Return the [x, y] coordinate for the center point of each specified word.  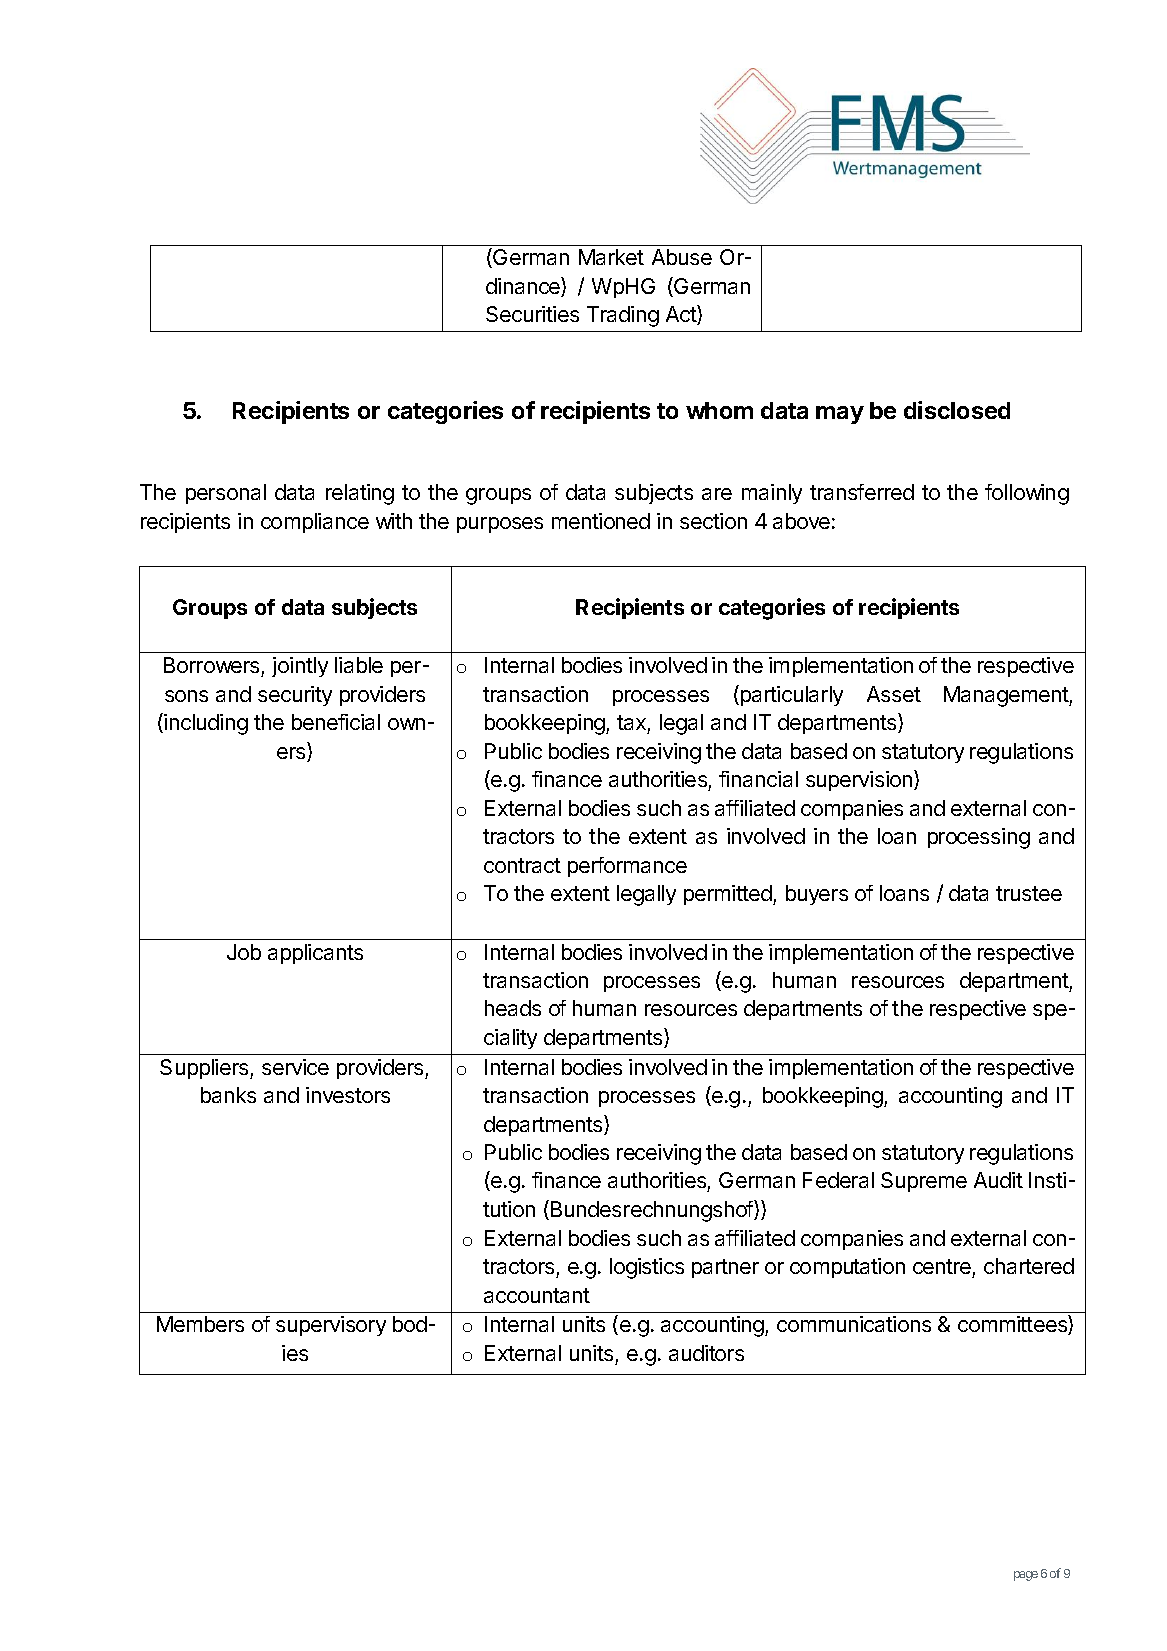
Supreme [924, 1182]
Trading [623, 316]
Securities [532, 314]
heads [513, 1008]
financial [758, 779]
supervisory [331, 1326]
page [1026, 1576]
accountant [537, 1295]
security [295, 696]
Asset [894, 694]
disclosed [957, 410]
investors [348, 1095]
